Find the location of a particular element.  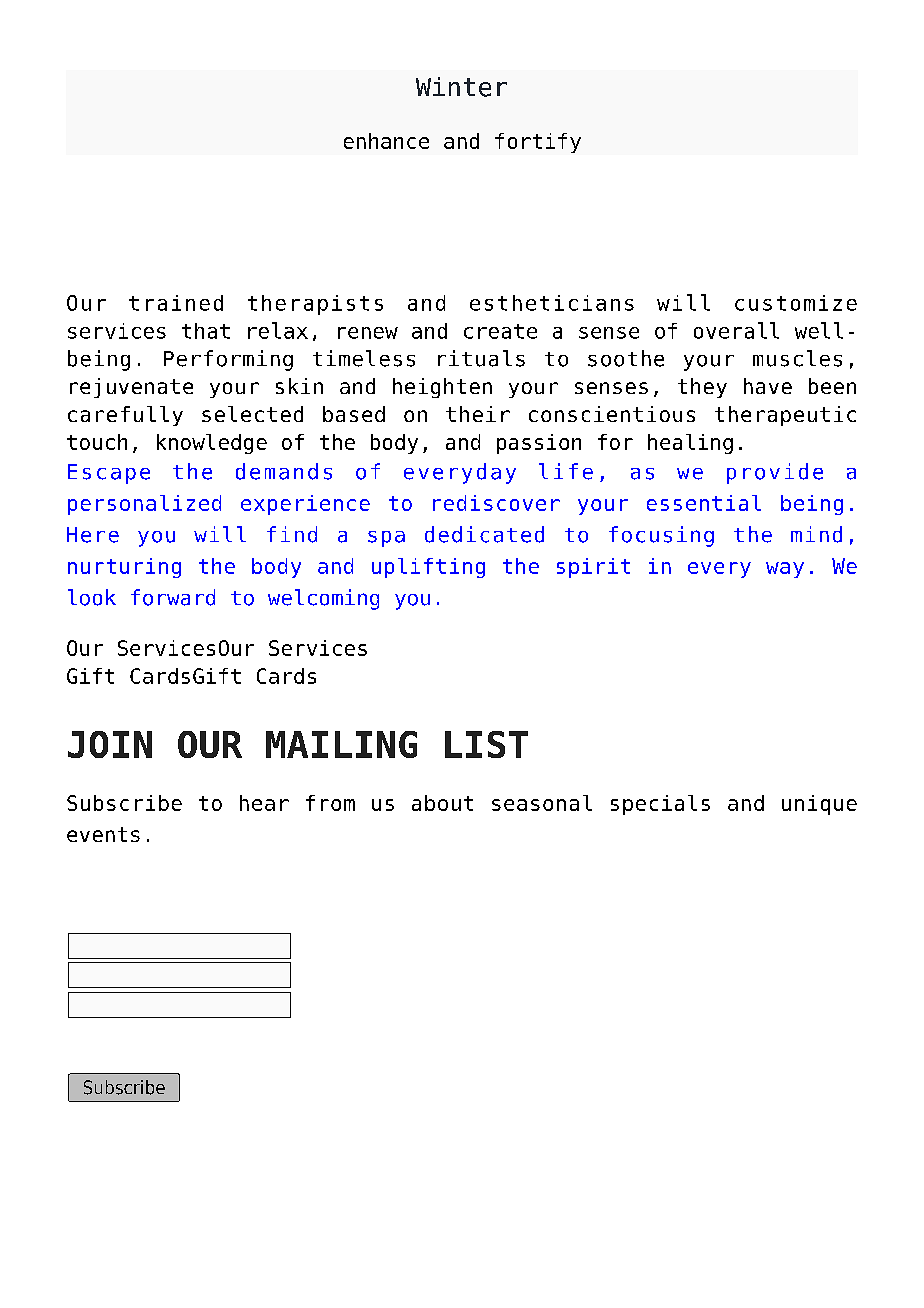

unique is located at coordinates (819, 805).
